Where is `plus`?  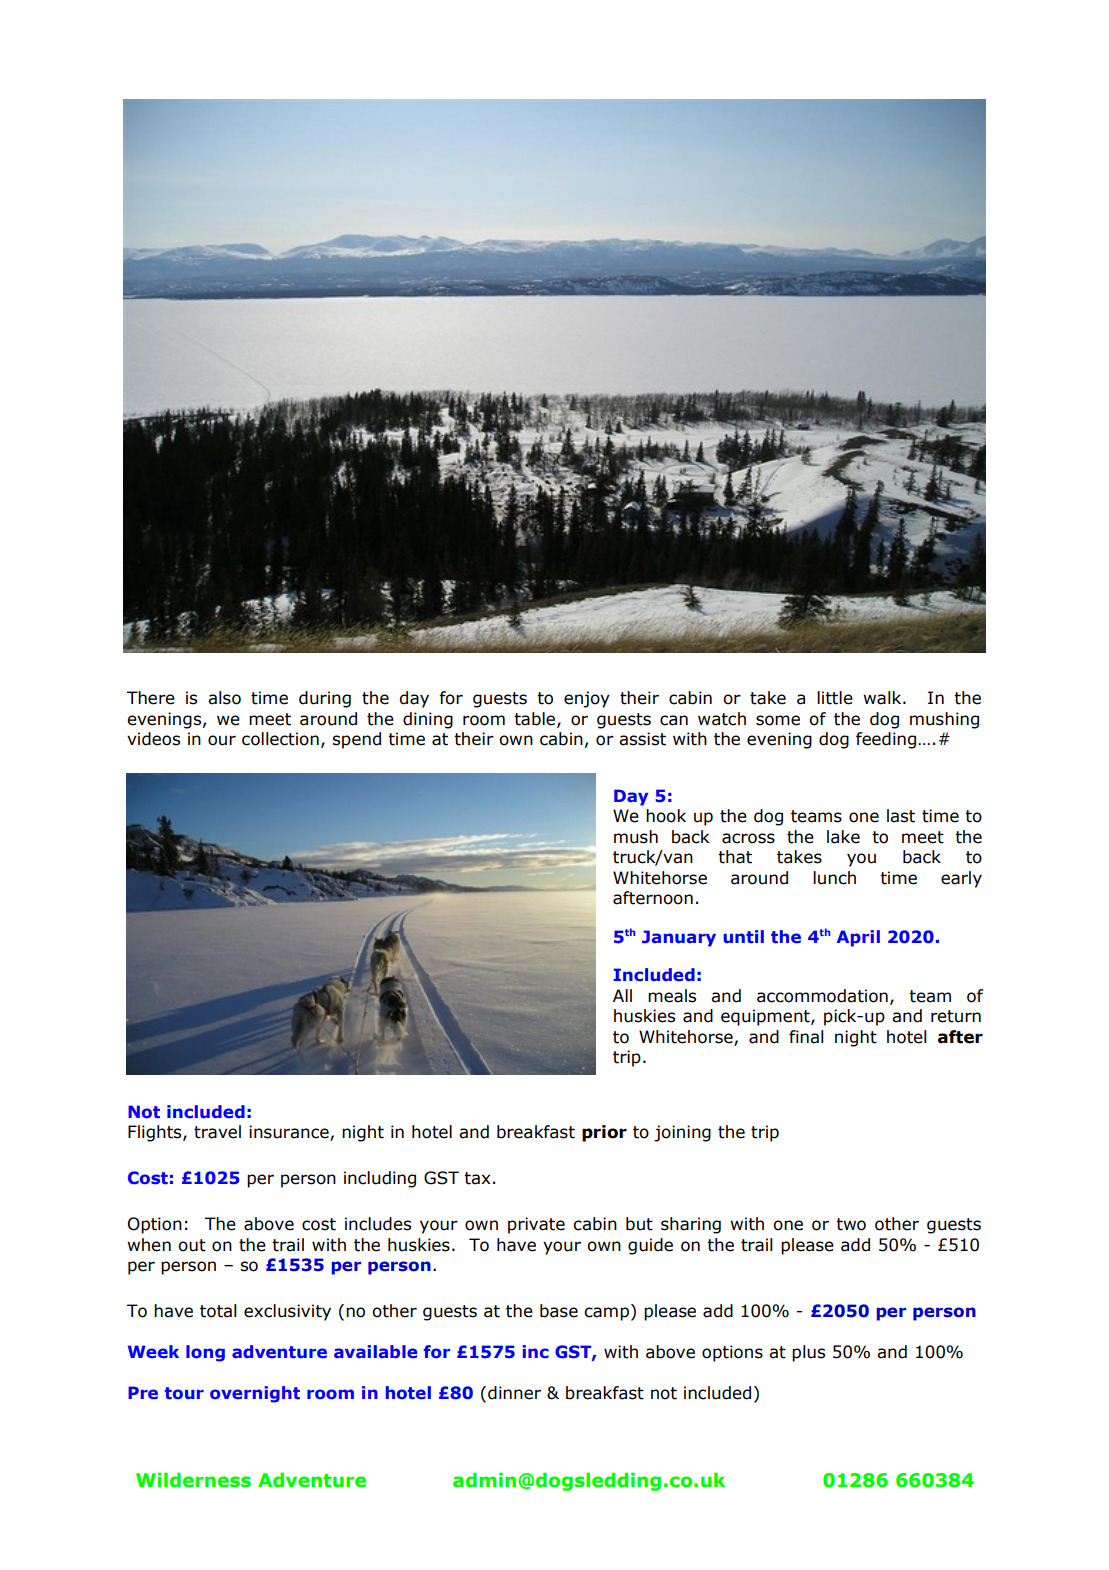 plus is located at coordinates (808, 1353).
